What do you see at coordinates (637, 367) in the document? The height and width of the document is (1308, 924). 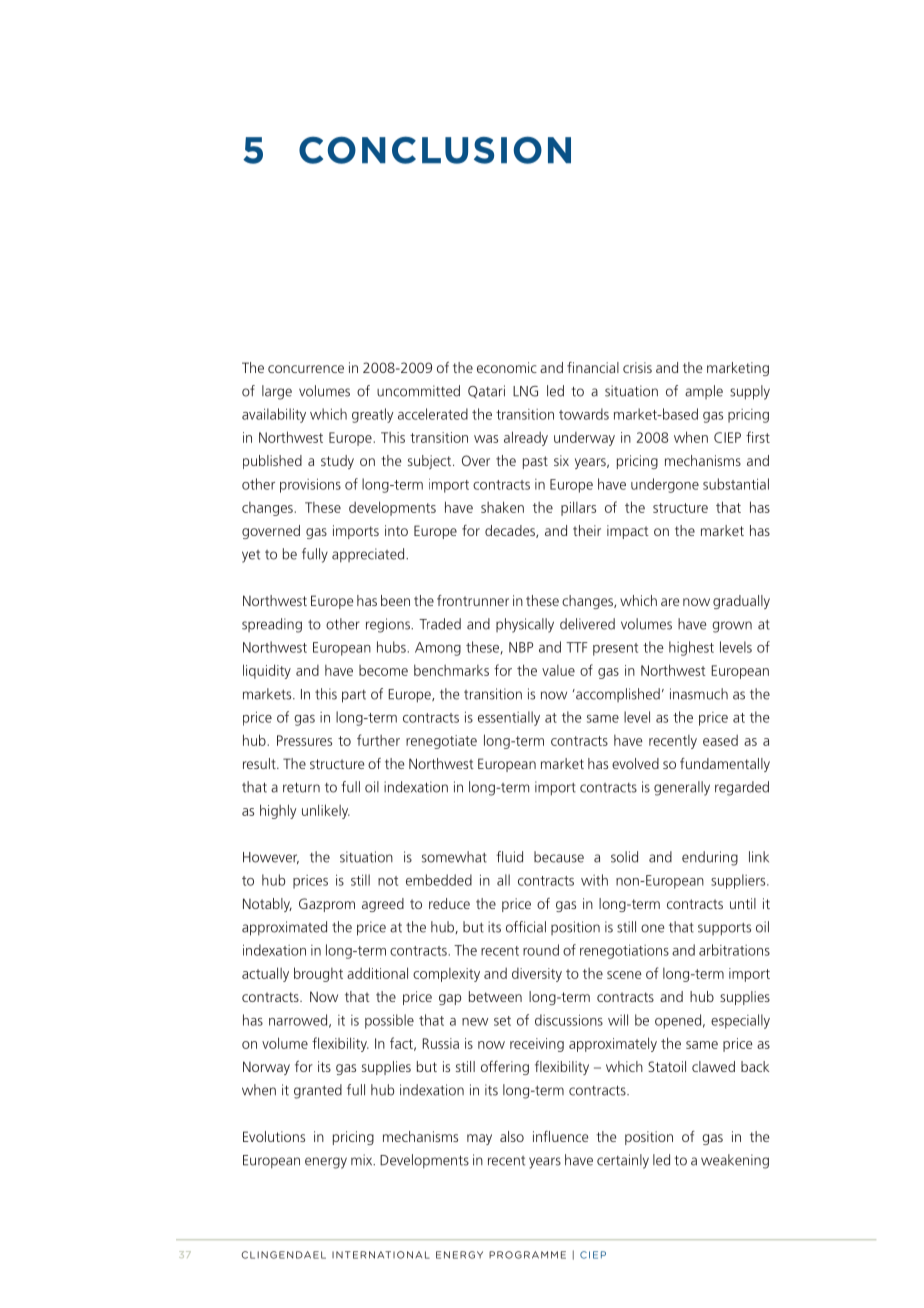 I see `crisis` at bounding box center [637, 367].
